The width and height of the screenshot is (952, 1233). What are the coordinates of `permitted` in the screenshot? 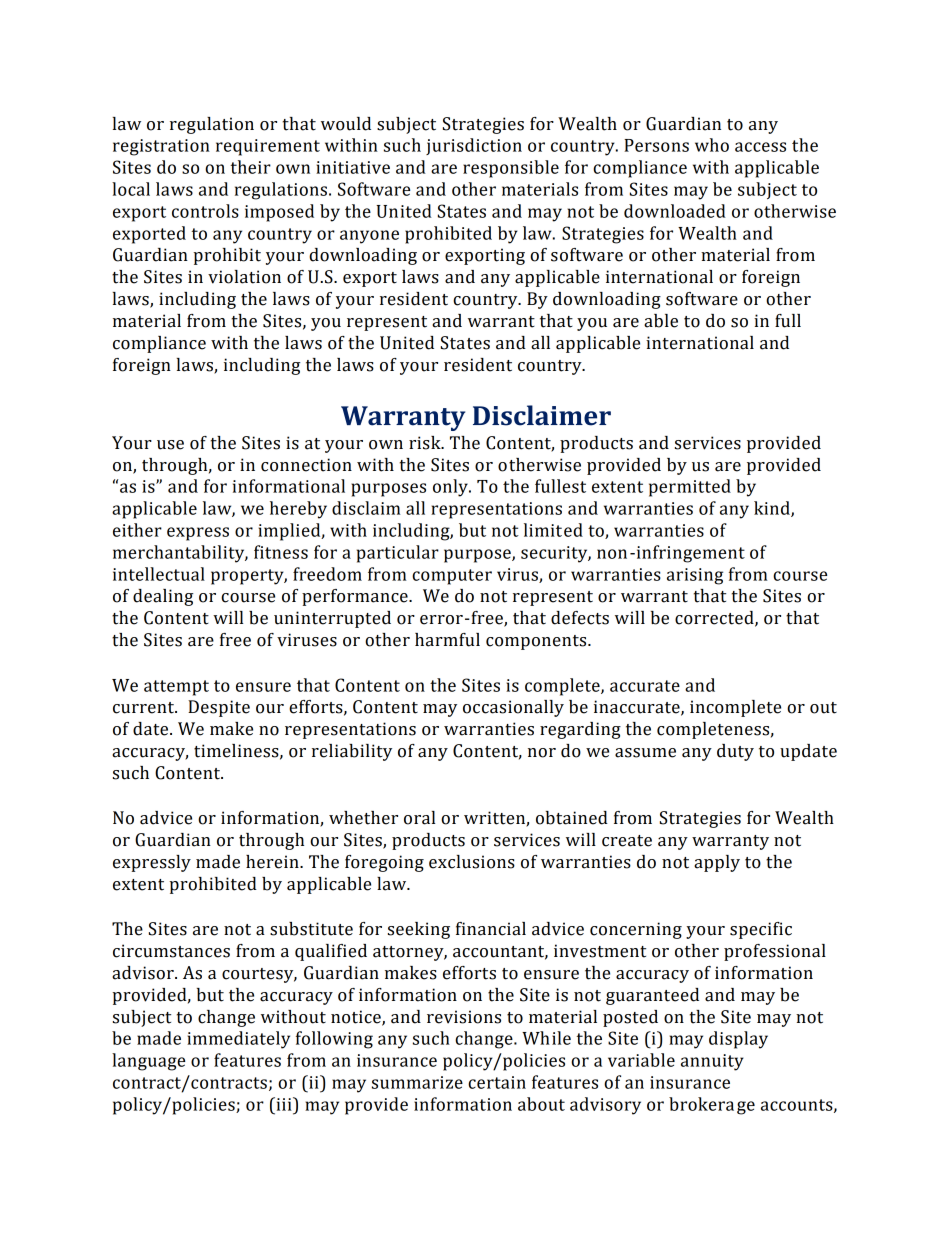 It's located at (690, 488).
